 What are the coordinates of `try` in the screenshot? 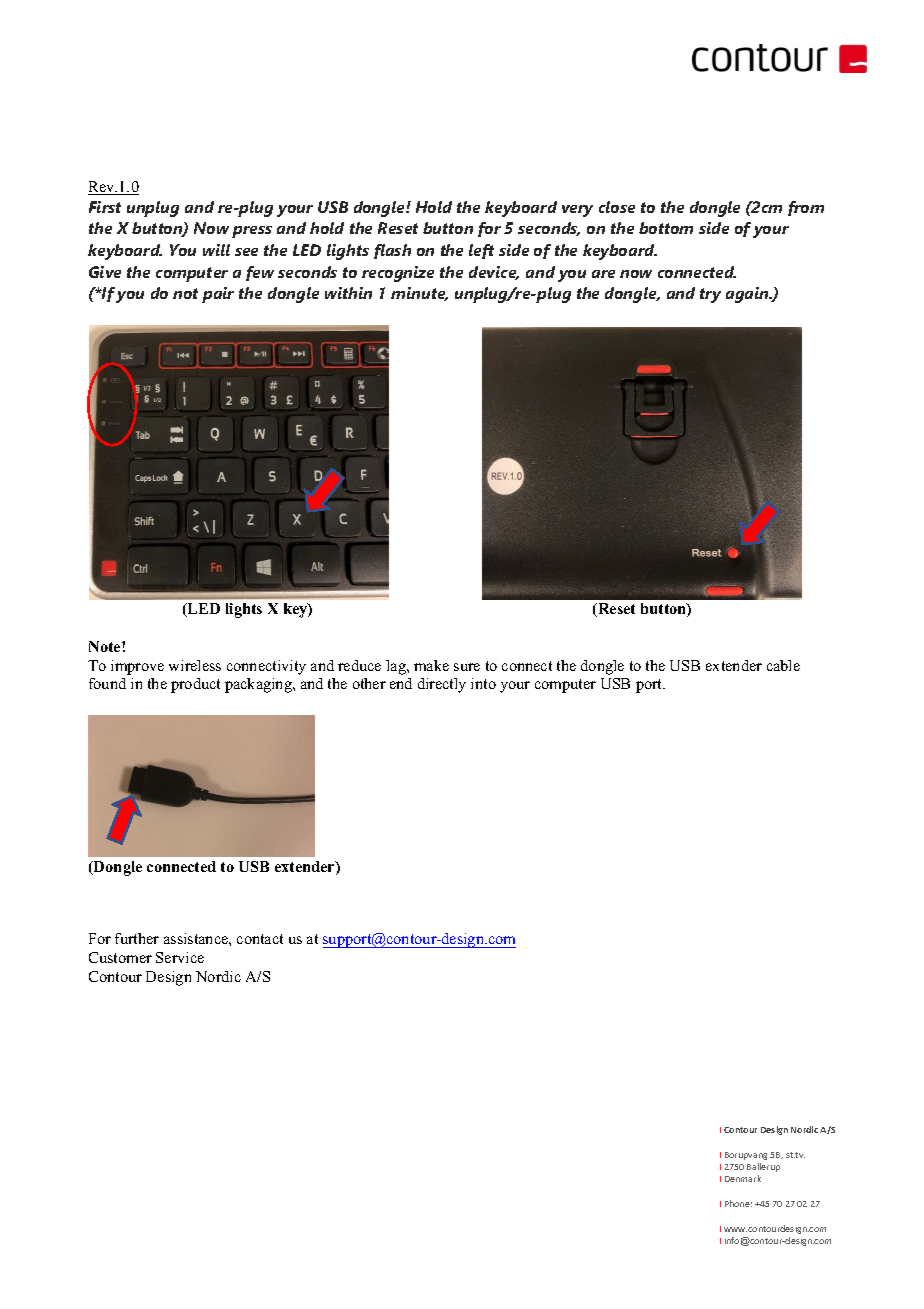 It's located at (710, 295).
